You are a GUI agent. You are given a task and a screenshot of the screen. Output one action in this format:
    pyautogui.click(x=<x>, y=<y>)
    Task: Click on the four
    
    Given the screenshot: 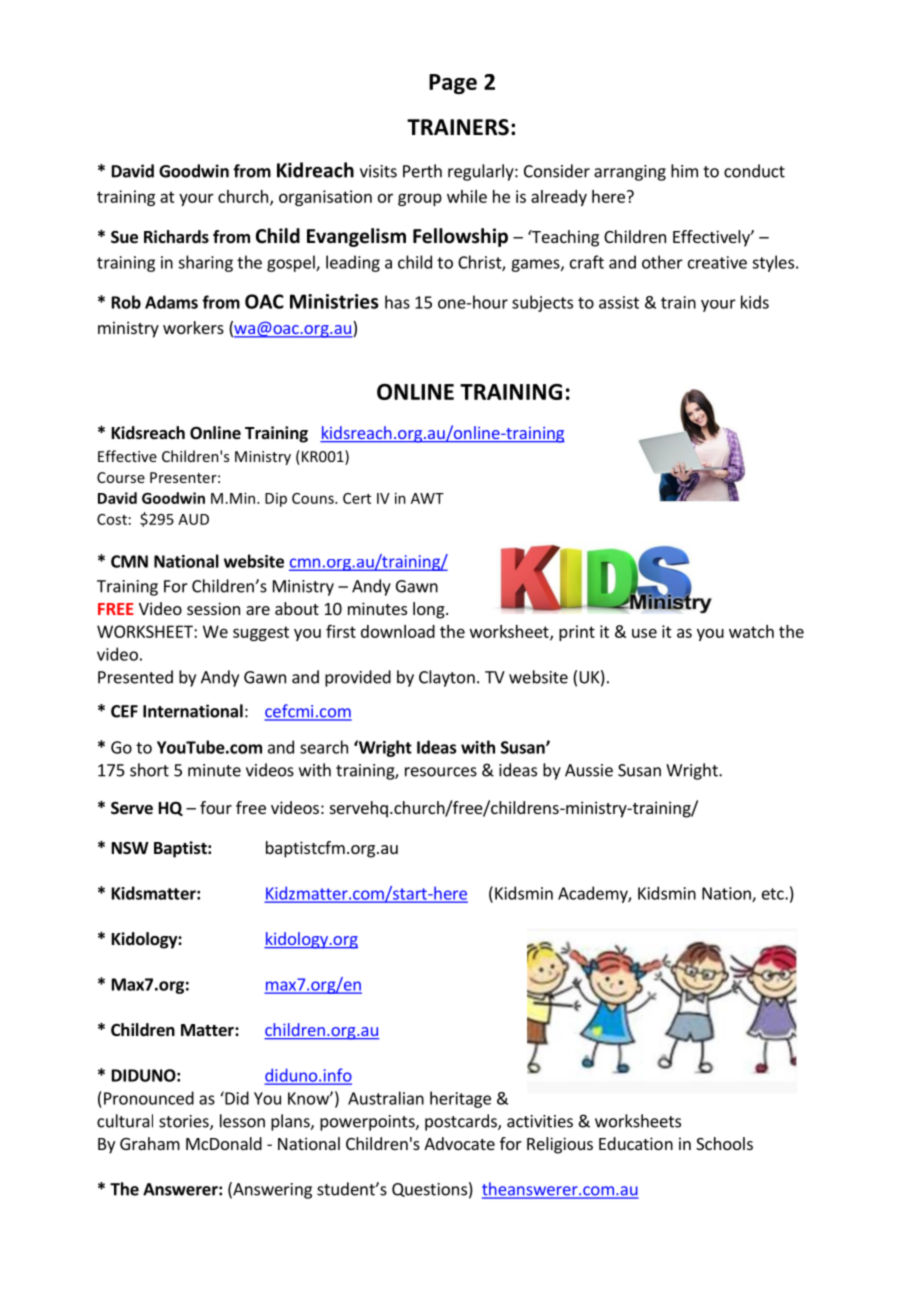 What is the action you would take?
    pyautogui.click(x=216, y=807)
